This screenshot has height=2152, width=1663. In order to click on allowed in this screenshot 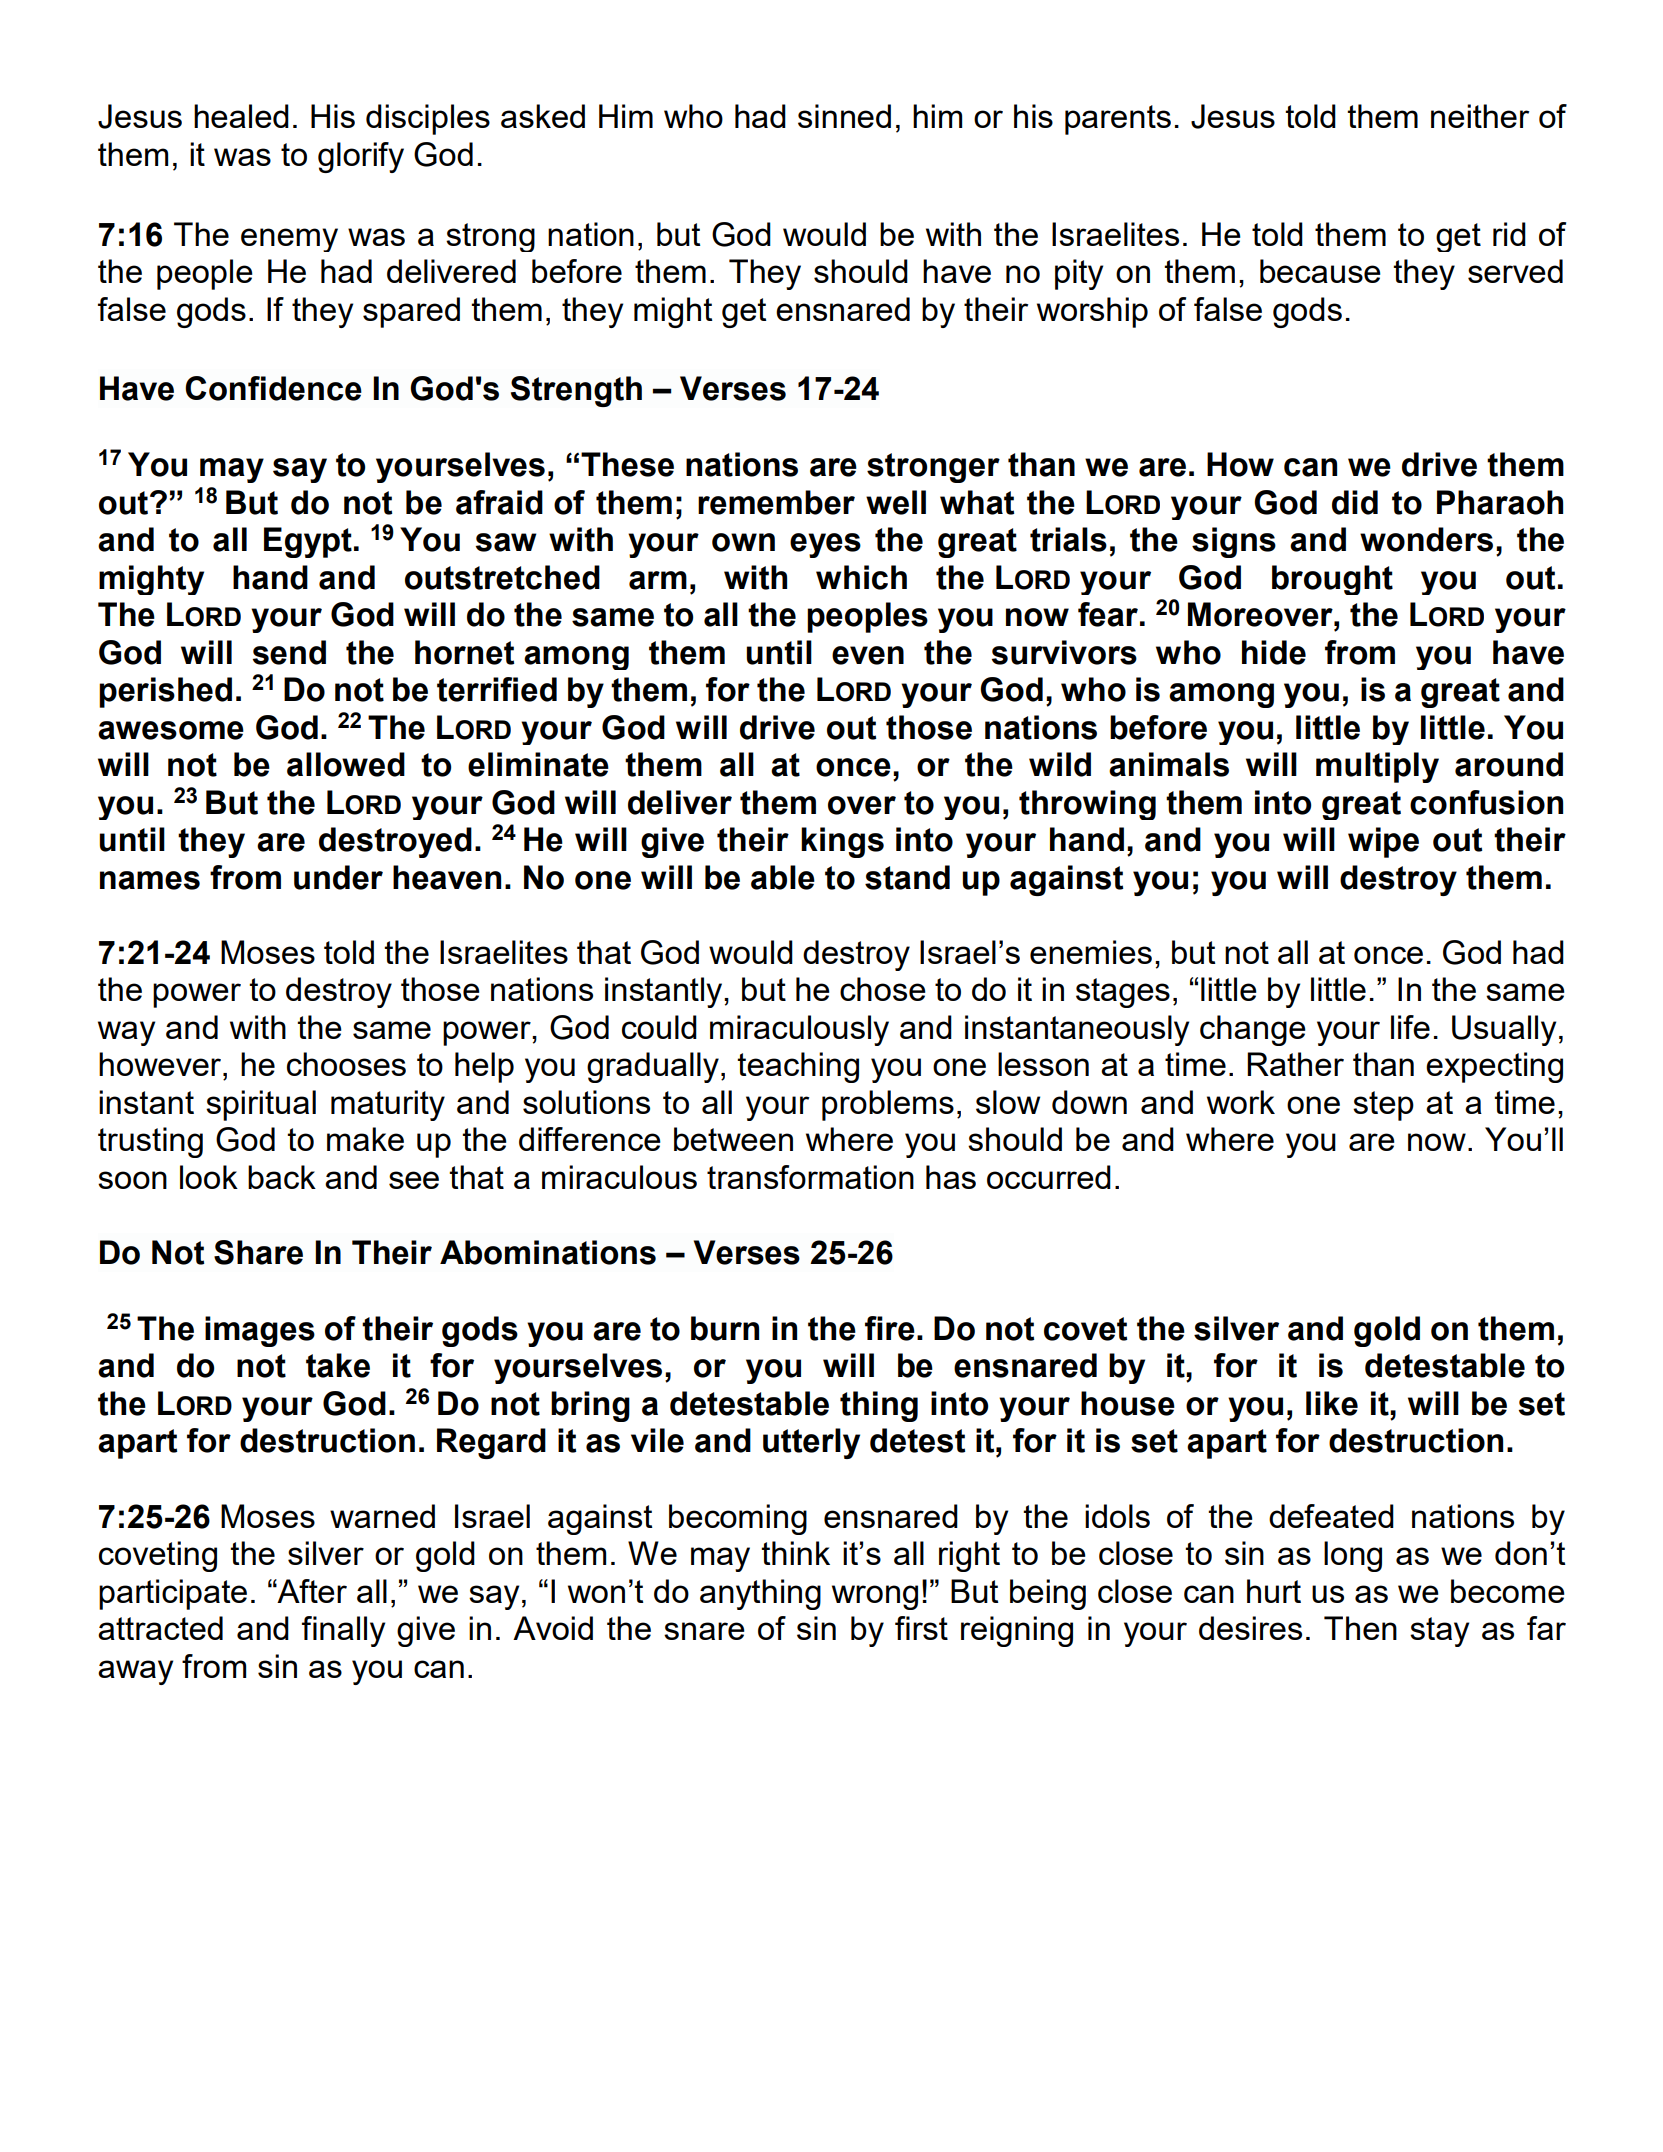, I will do `click(346, 764)`.
